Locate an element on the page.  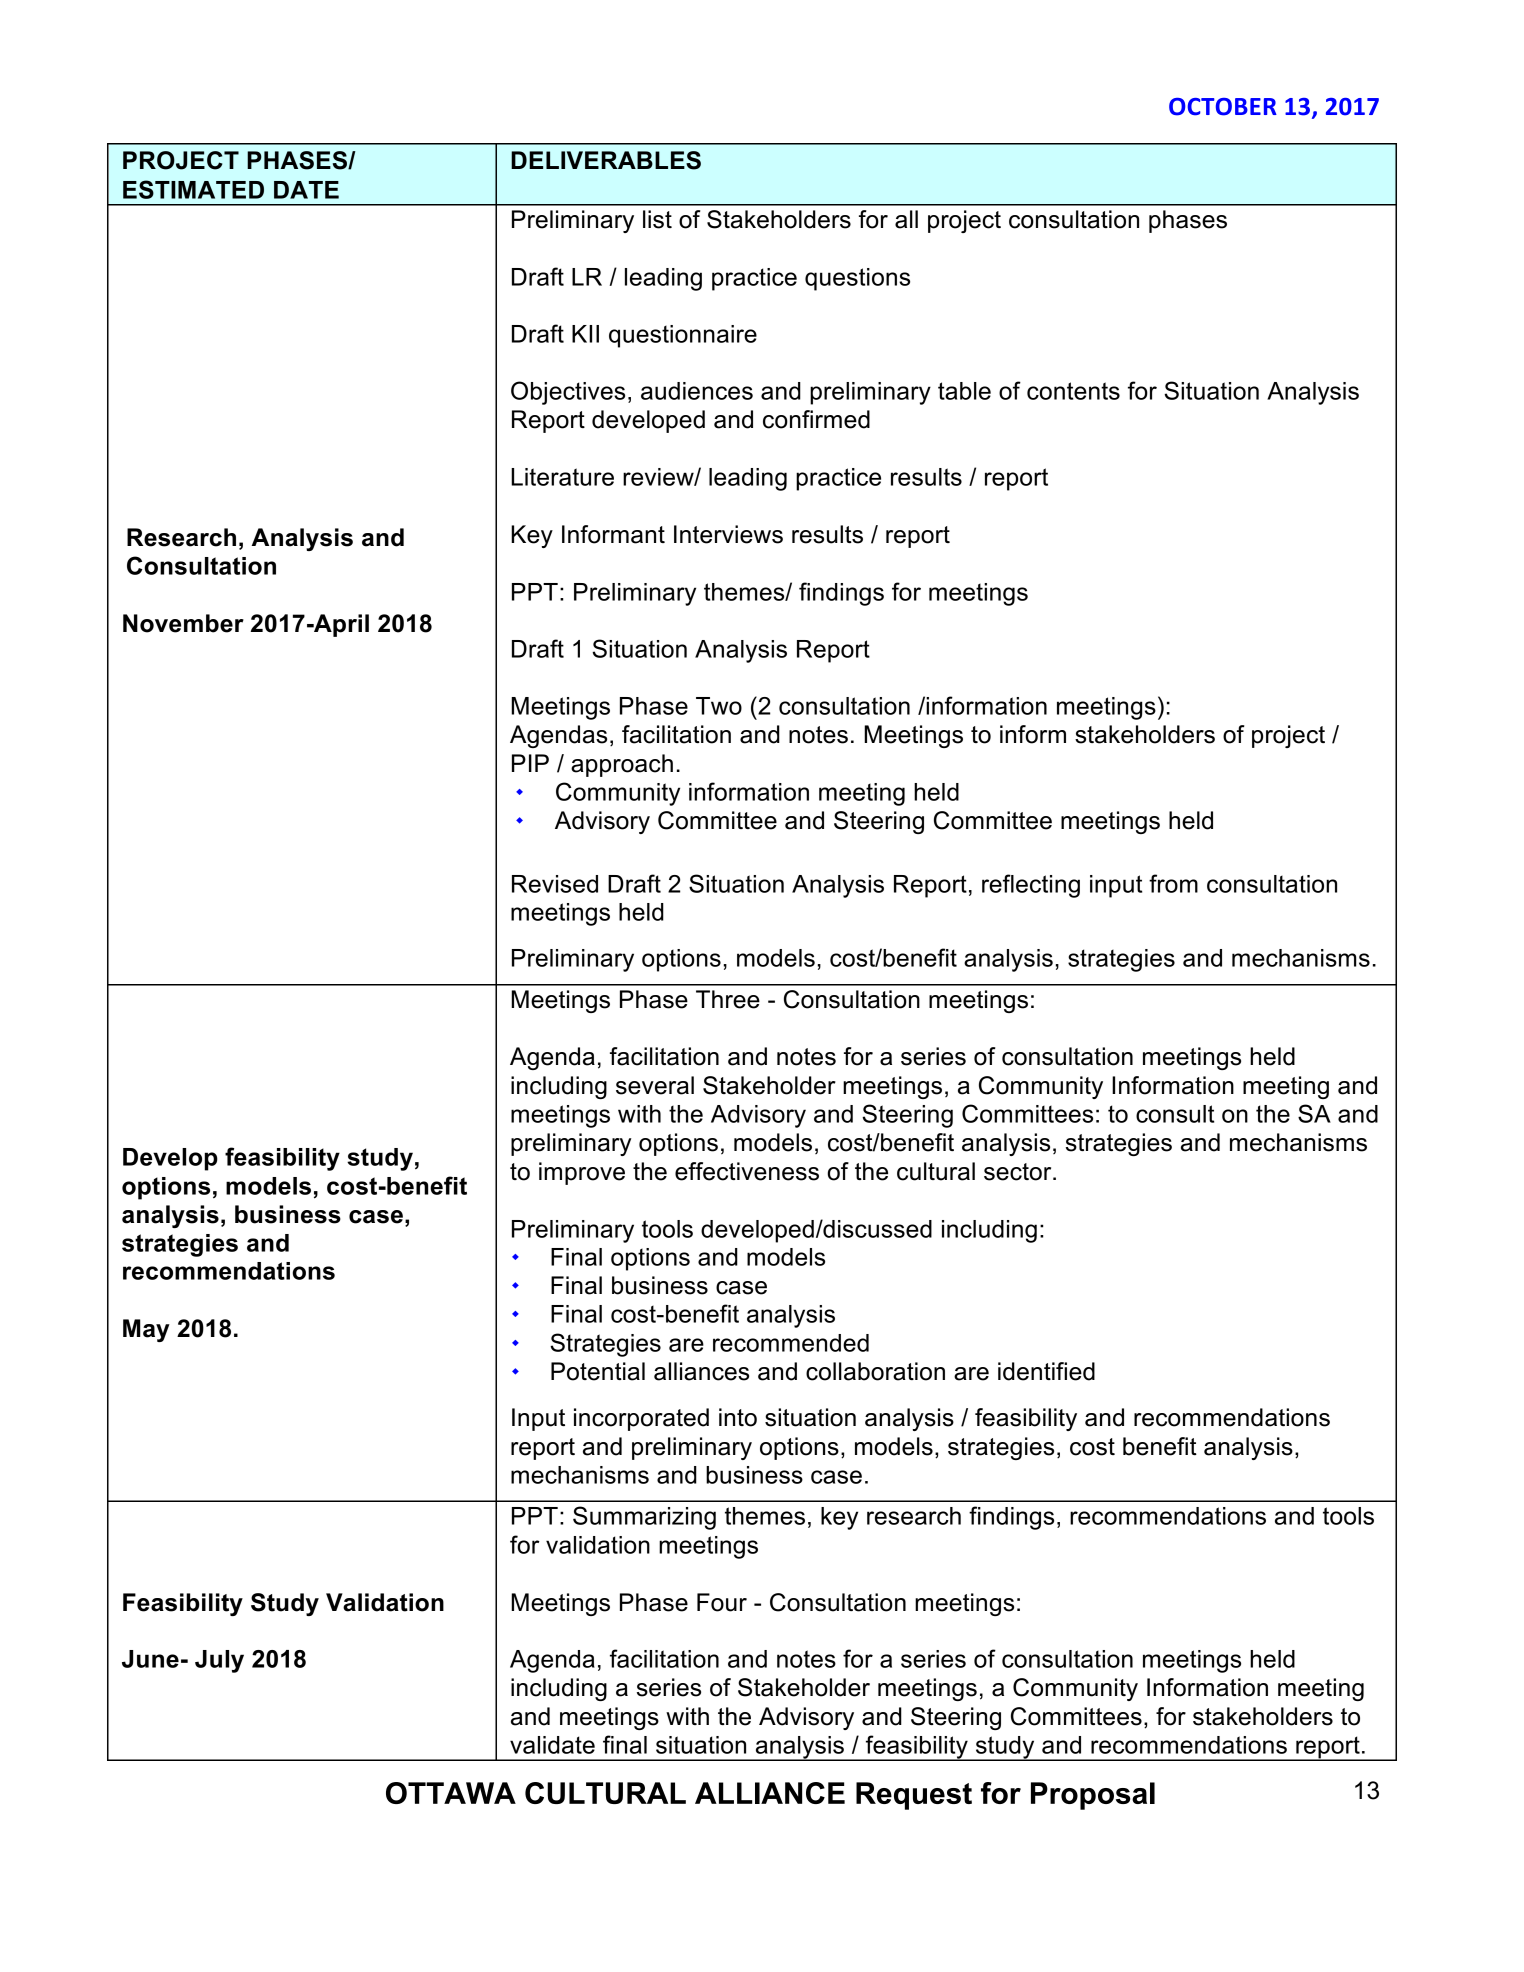
OTTAWA is located at coordinates (451, 1793).
